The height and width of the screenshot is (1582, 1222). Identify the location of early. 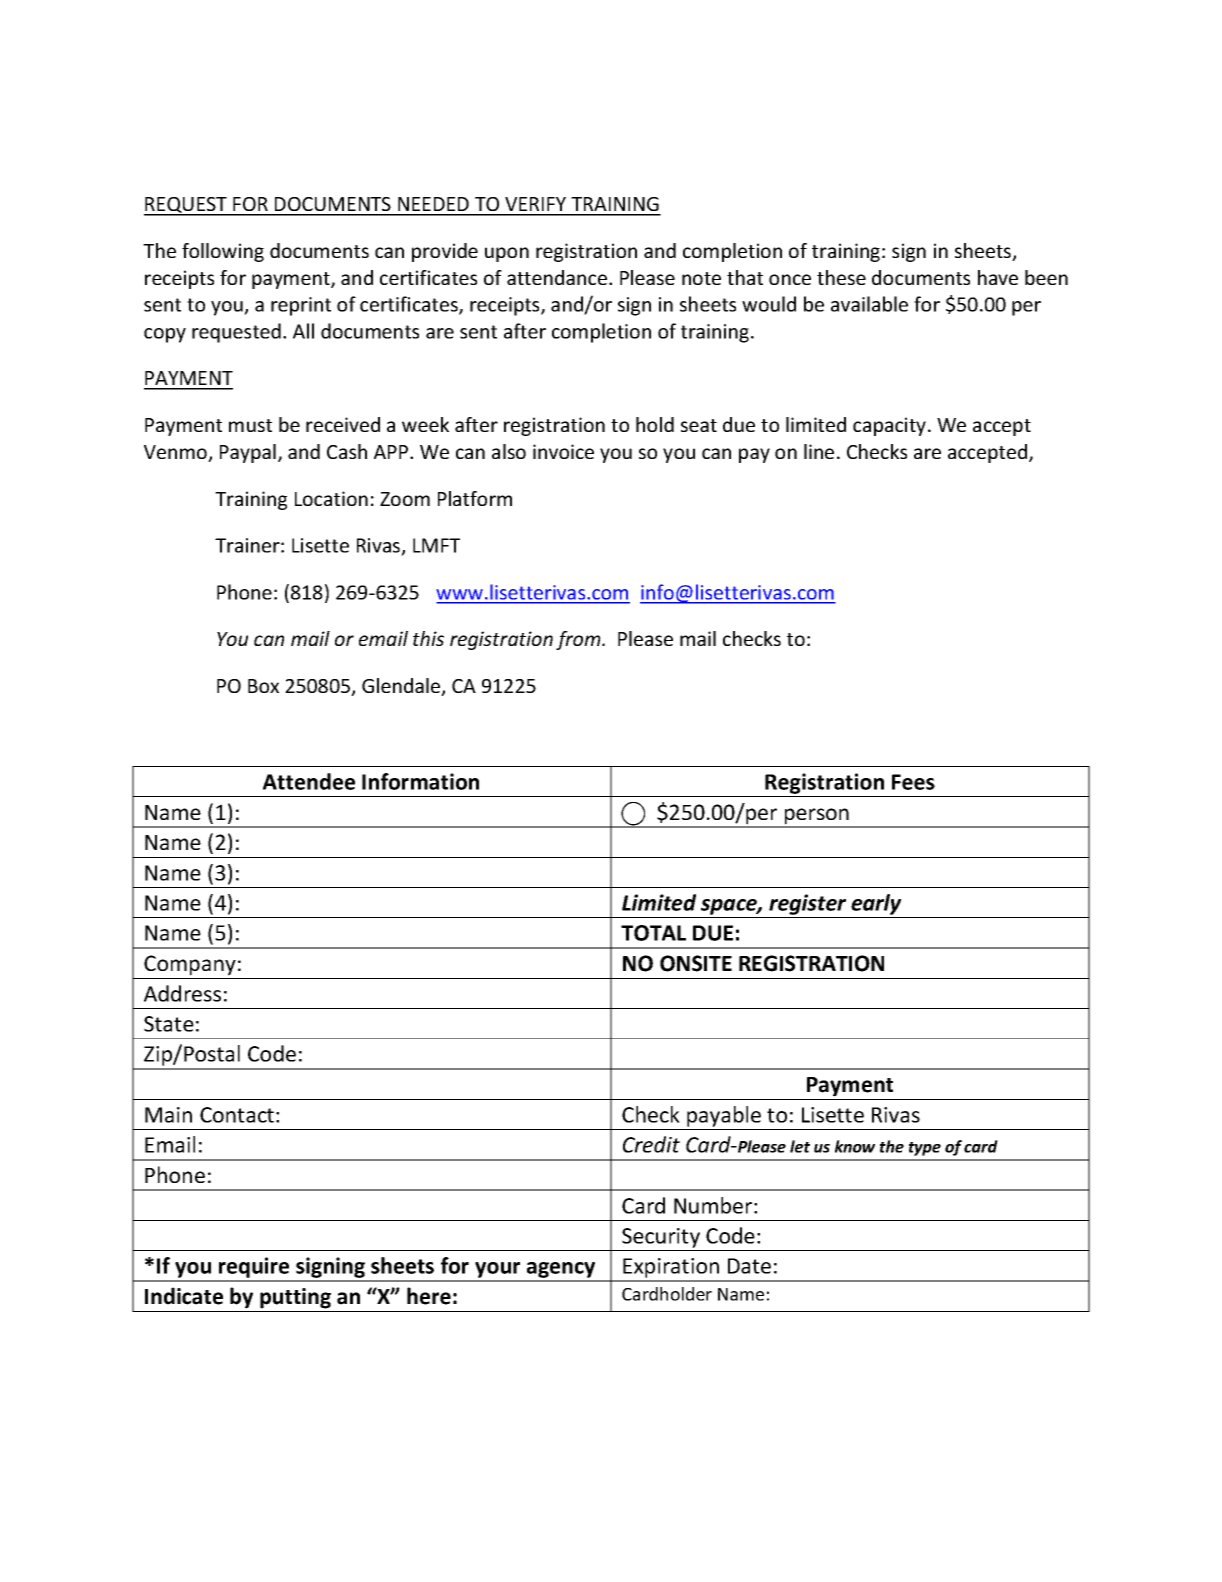
(876, 904).
